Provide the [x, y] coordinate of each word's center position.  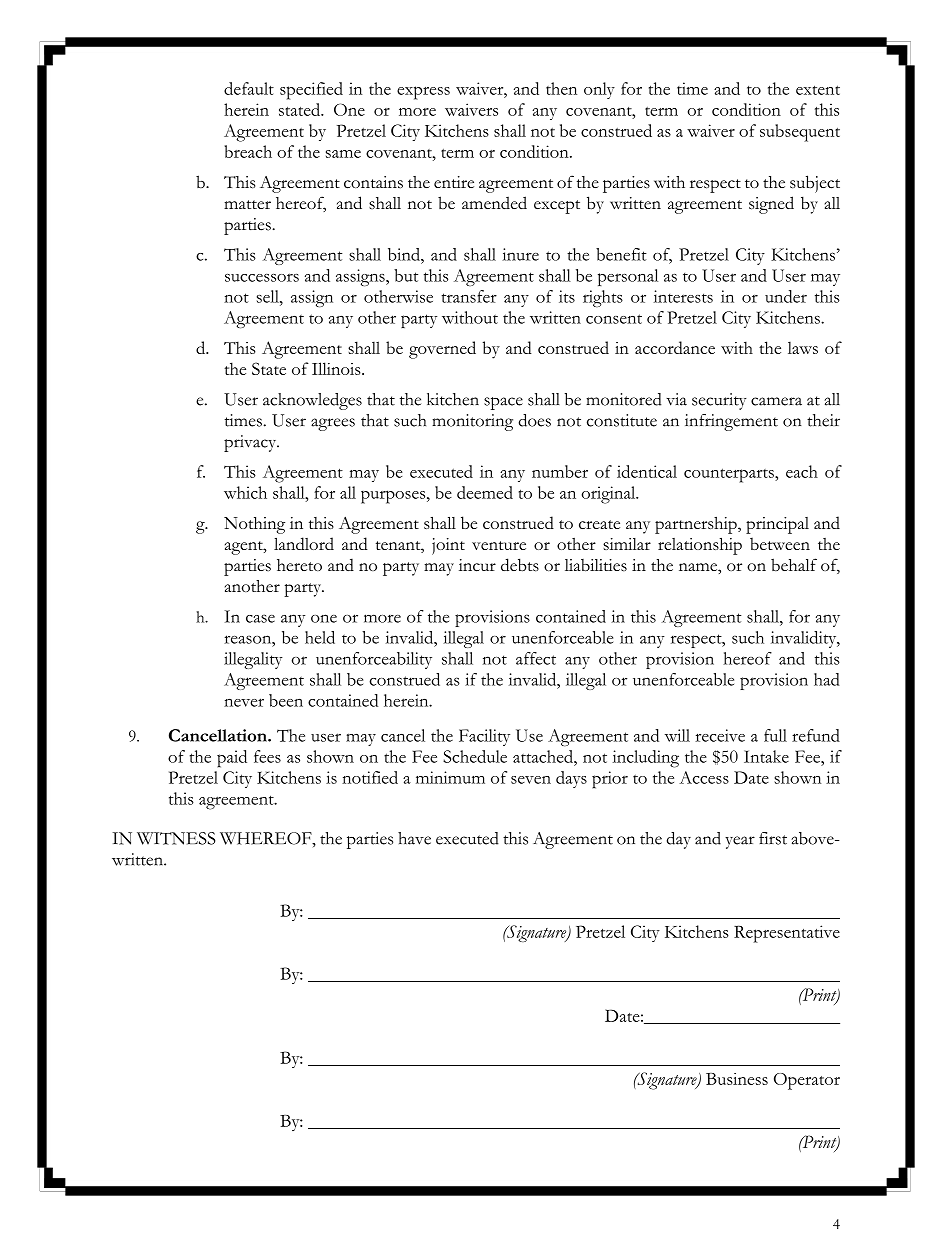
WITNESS [176, 838]
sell [269, 296]
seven [531, 780]
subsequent [800, 133]
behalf [794, 564]
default [249, 88]
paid [232, 759]
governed [442, 350]
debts [520, 565]
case [260, 618]
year [740, 842]
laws [803, 347]
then [561, 88]
